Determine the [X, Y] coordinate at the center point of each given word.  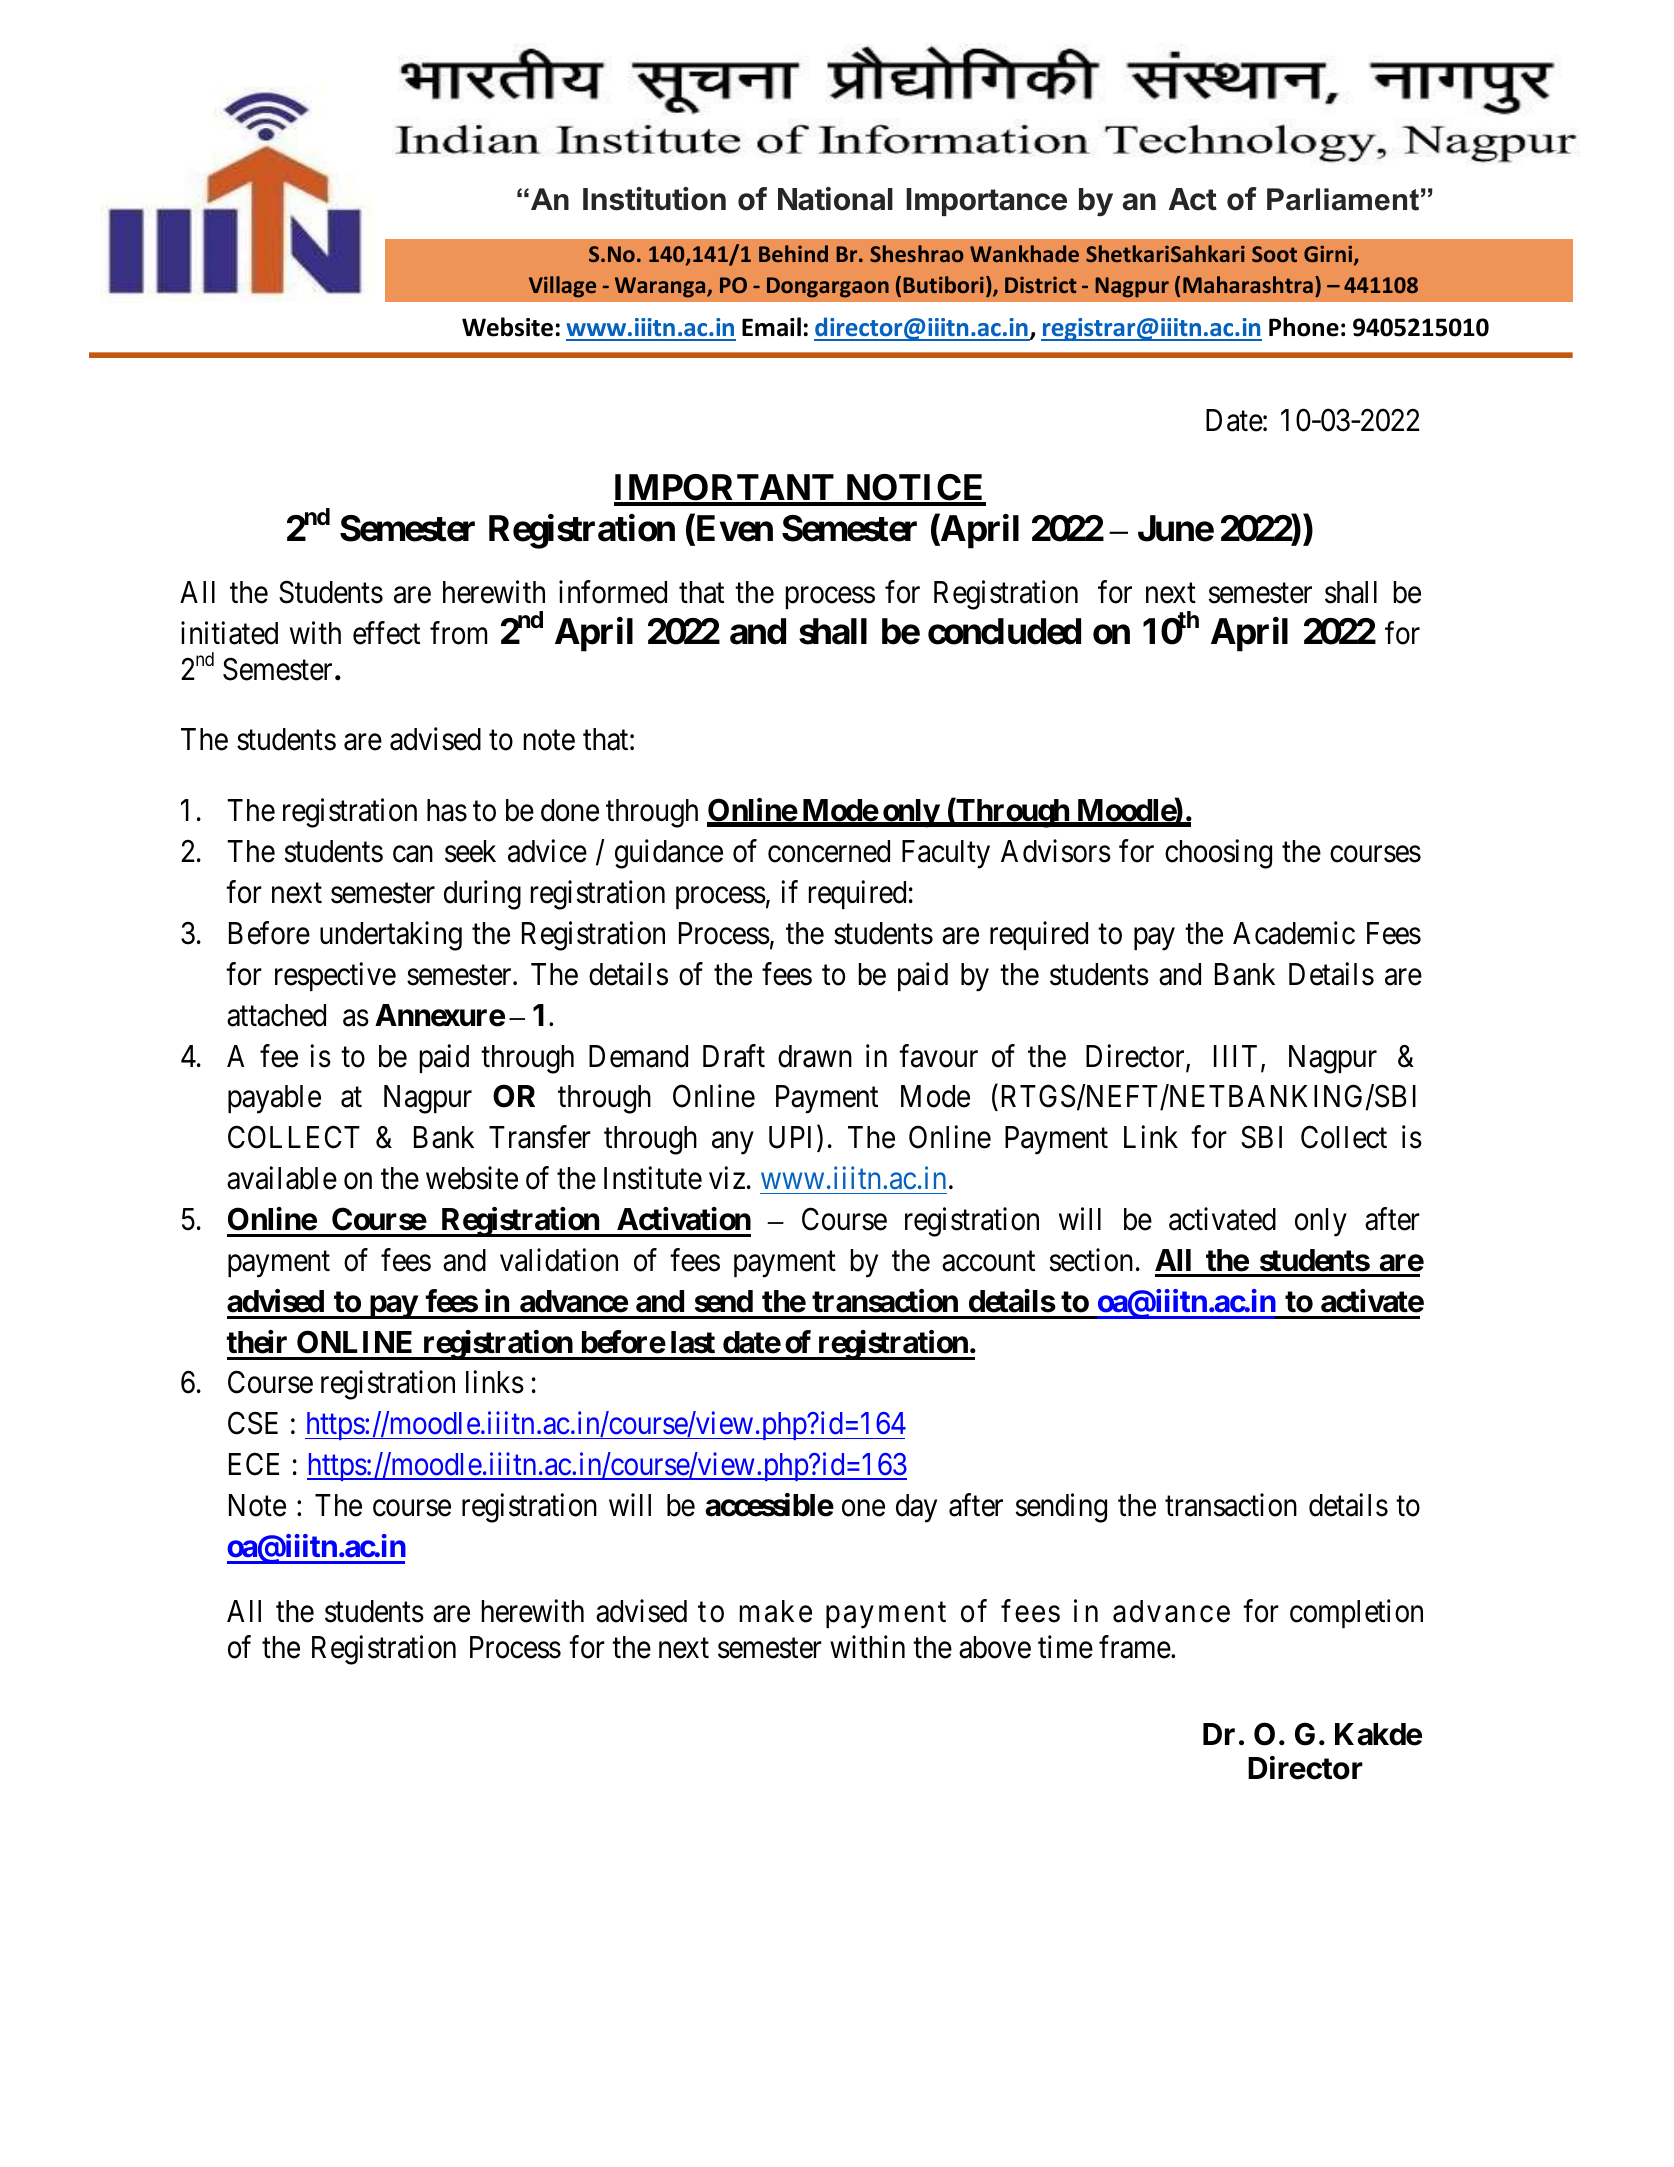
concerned [829, 851]
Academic [1294, 933]
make [776, 1611]
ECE [254, 1464]
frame [1135, 1647]
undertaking [391, 936]
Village [562, 287]
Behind [793, 253]
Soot [1274, 254]
